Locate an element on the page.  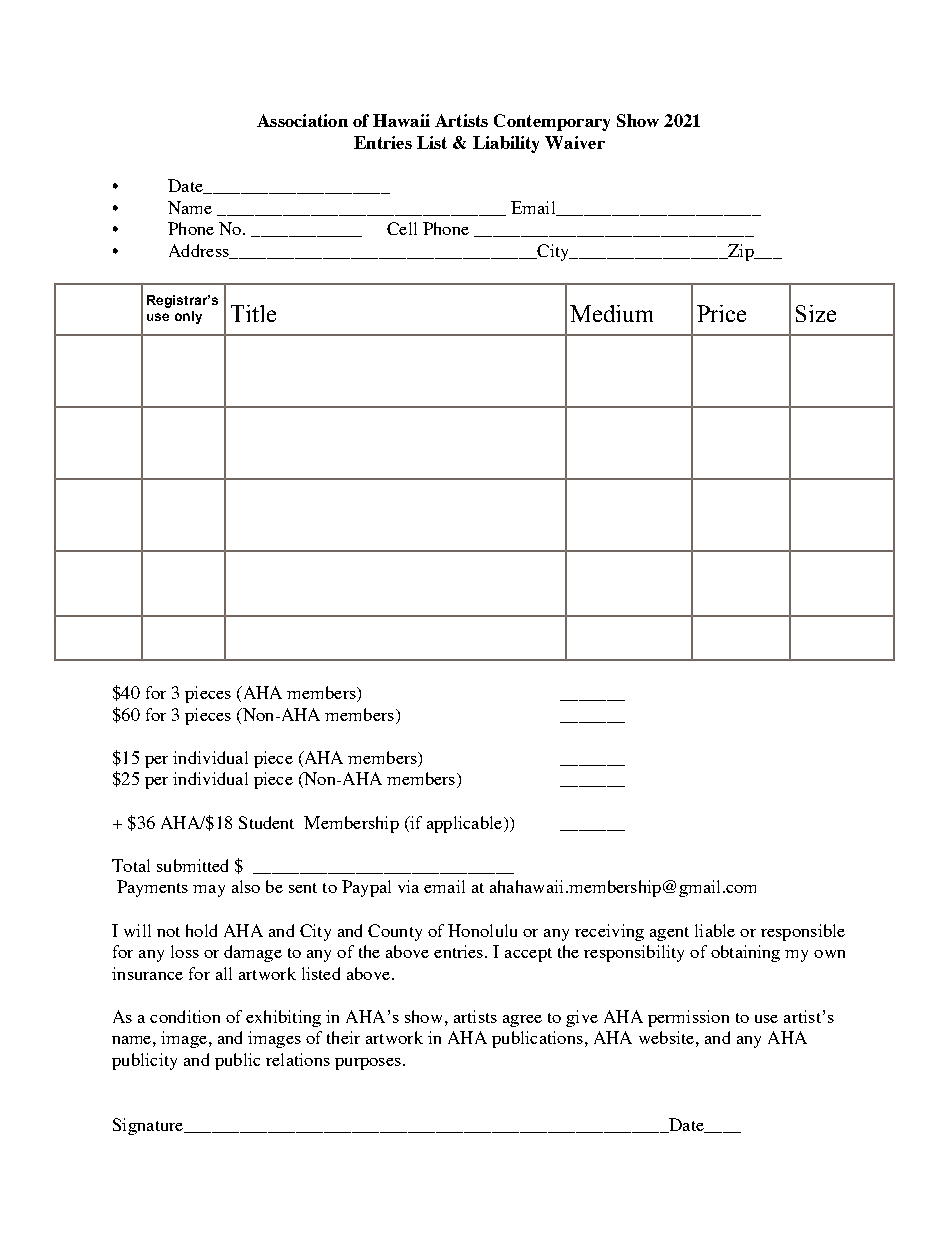
applicable is located at coordinates (466, 824).
